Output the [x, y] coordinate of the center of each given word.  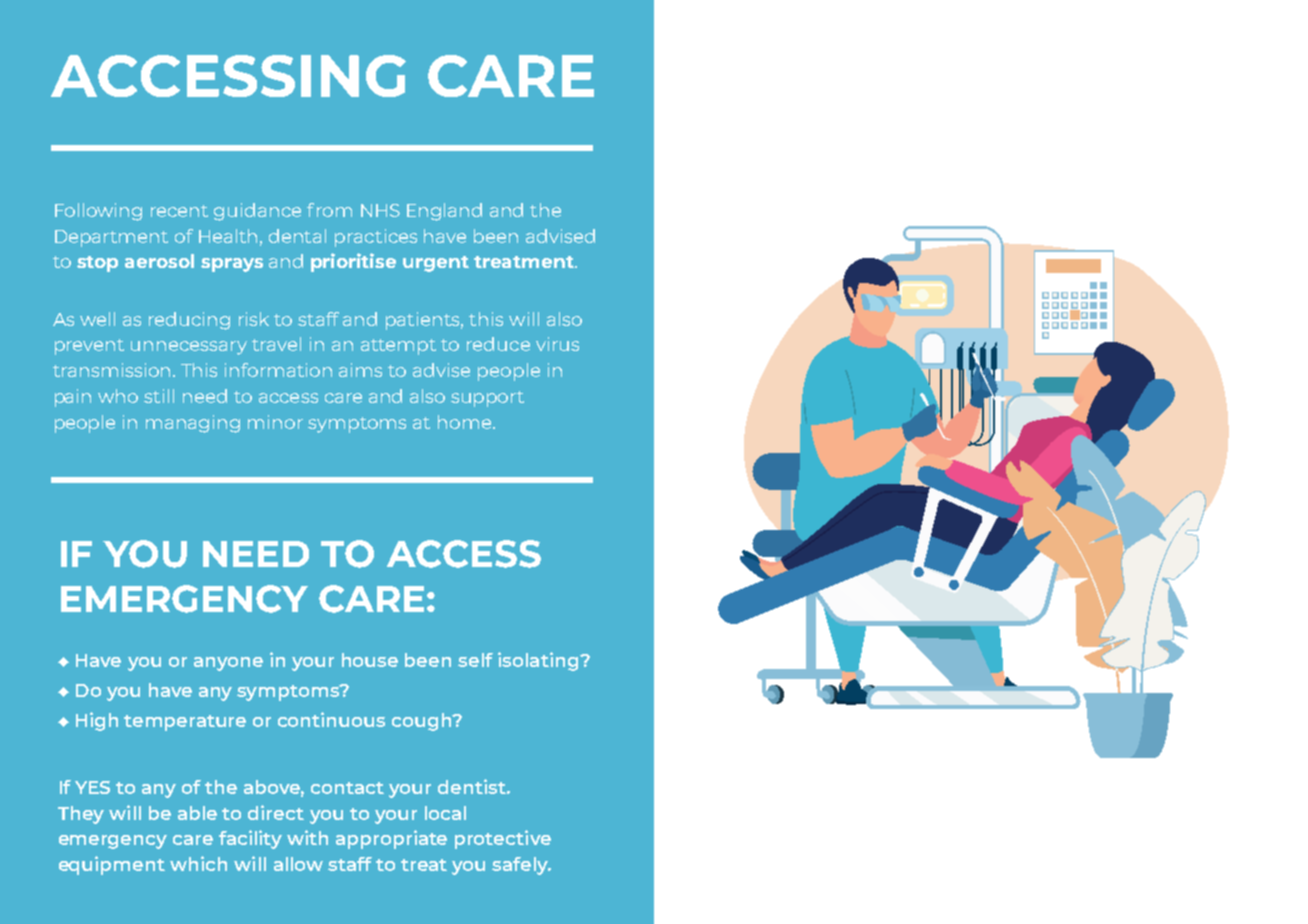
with [307, 837]
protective [503, 839]
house [370, 660]
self [475, 660]
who [118, 396]
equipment [112, 865]
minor [275, 422]
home [464, 422]
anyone [228, 664]
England [444, 212]
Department [111, 238]
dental [297, 236]
